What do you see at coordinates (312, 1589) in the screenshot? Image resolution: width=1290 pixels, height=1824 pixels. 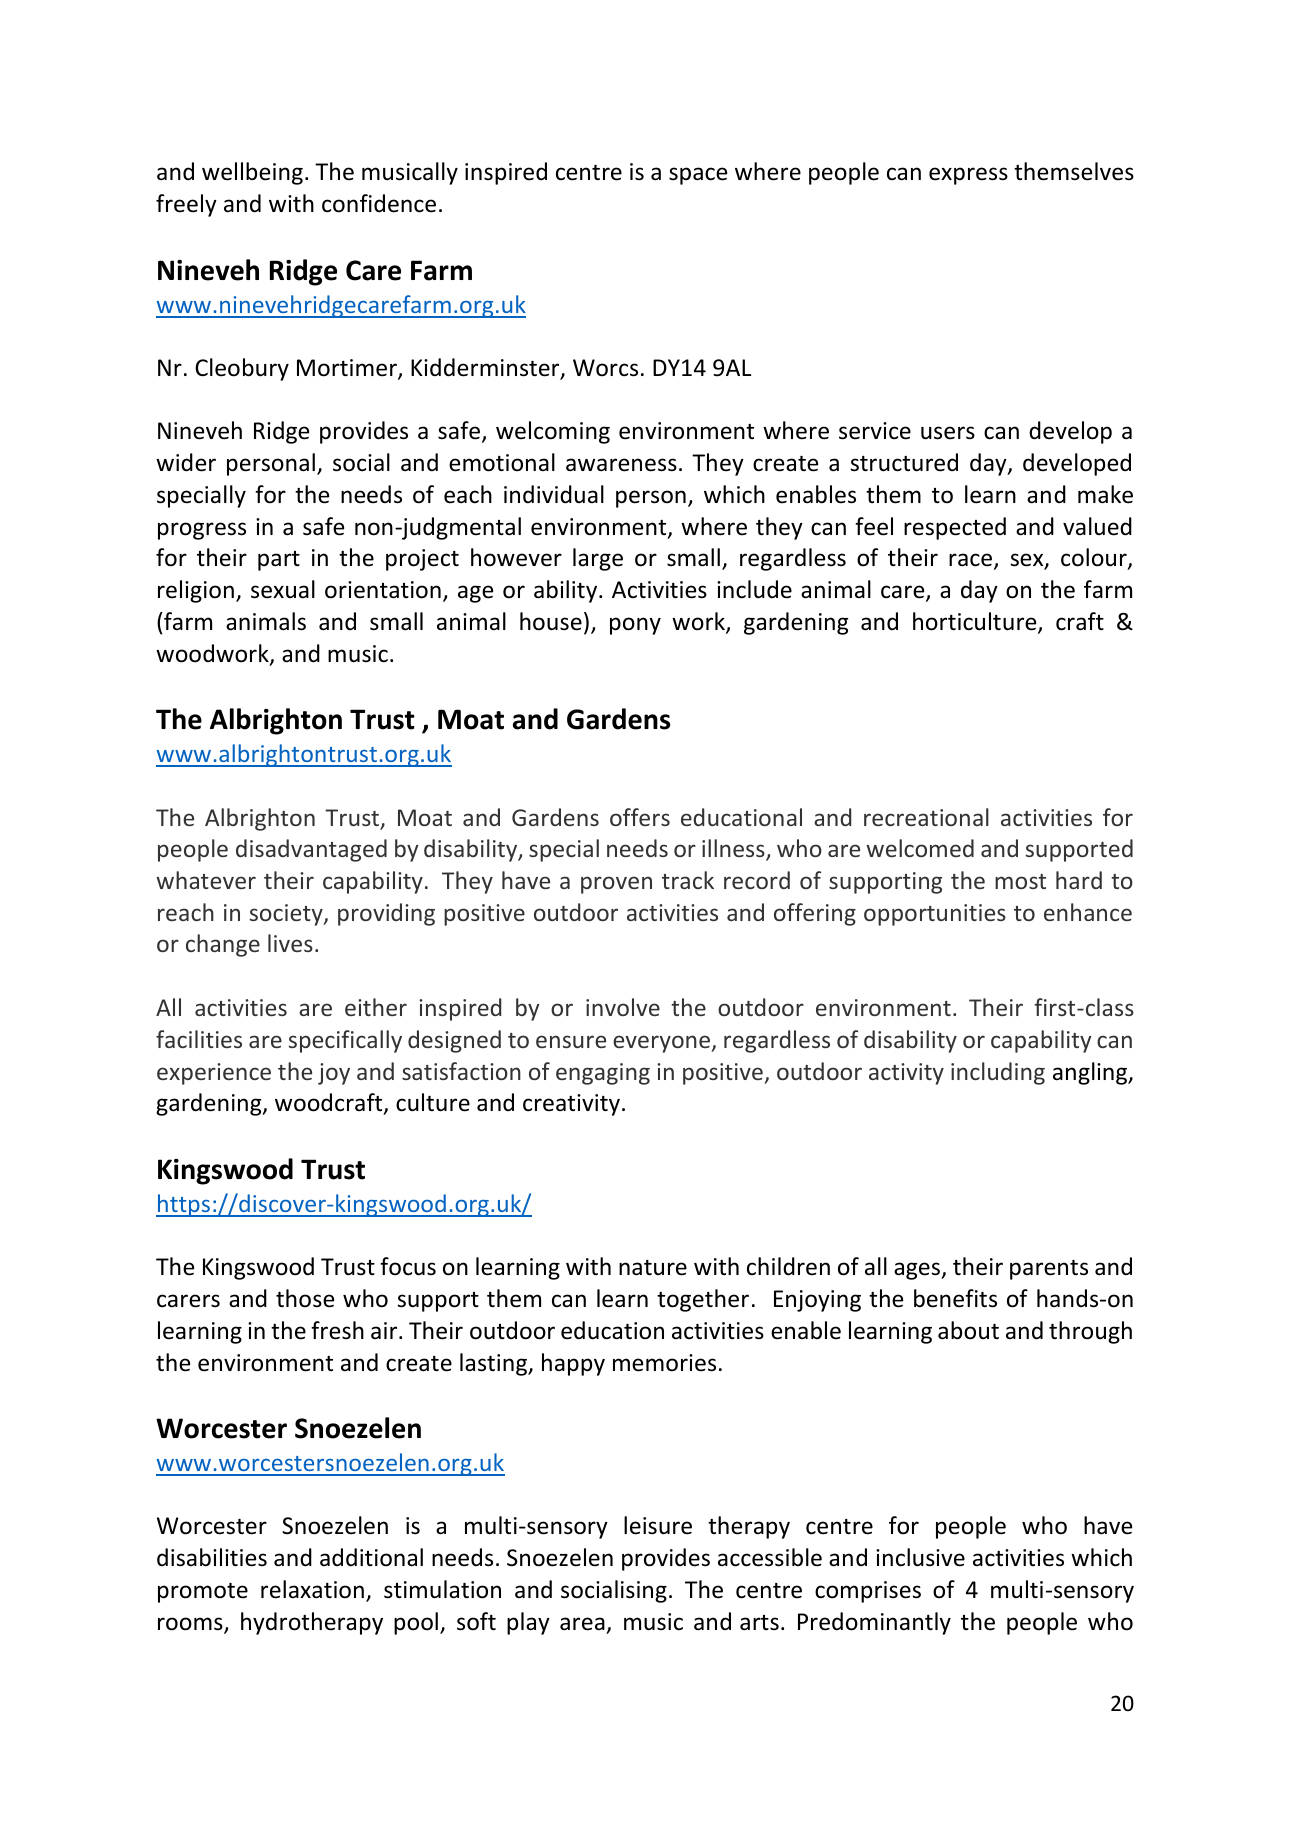 I see `relaxation` at bounding box center [312, 1589].
